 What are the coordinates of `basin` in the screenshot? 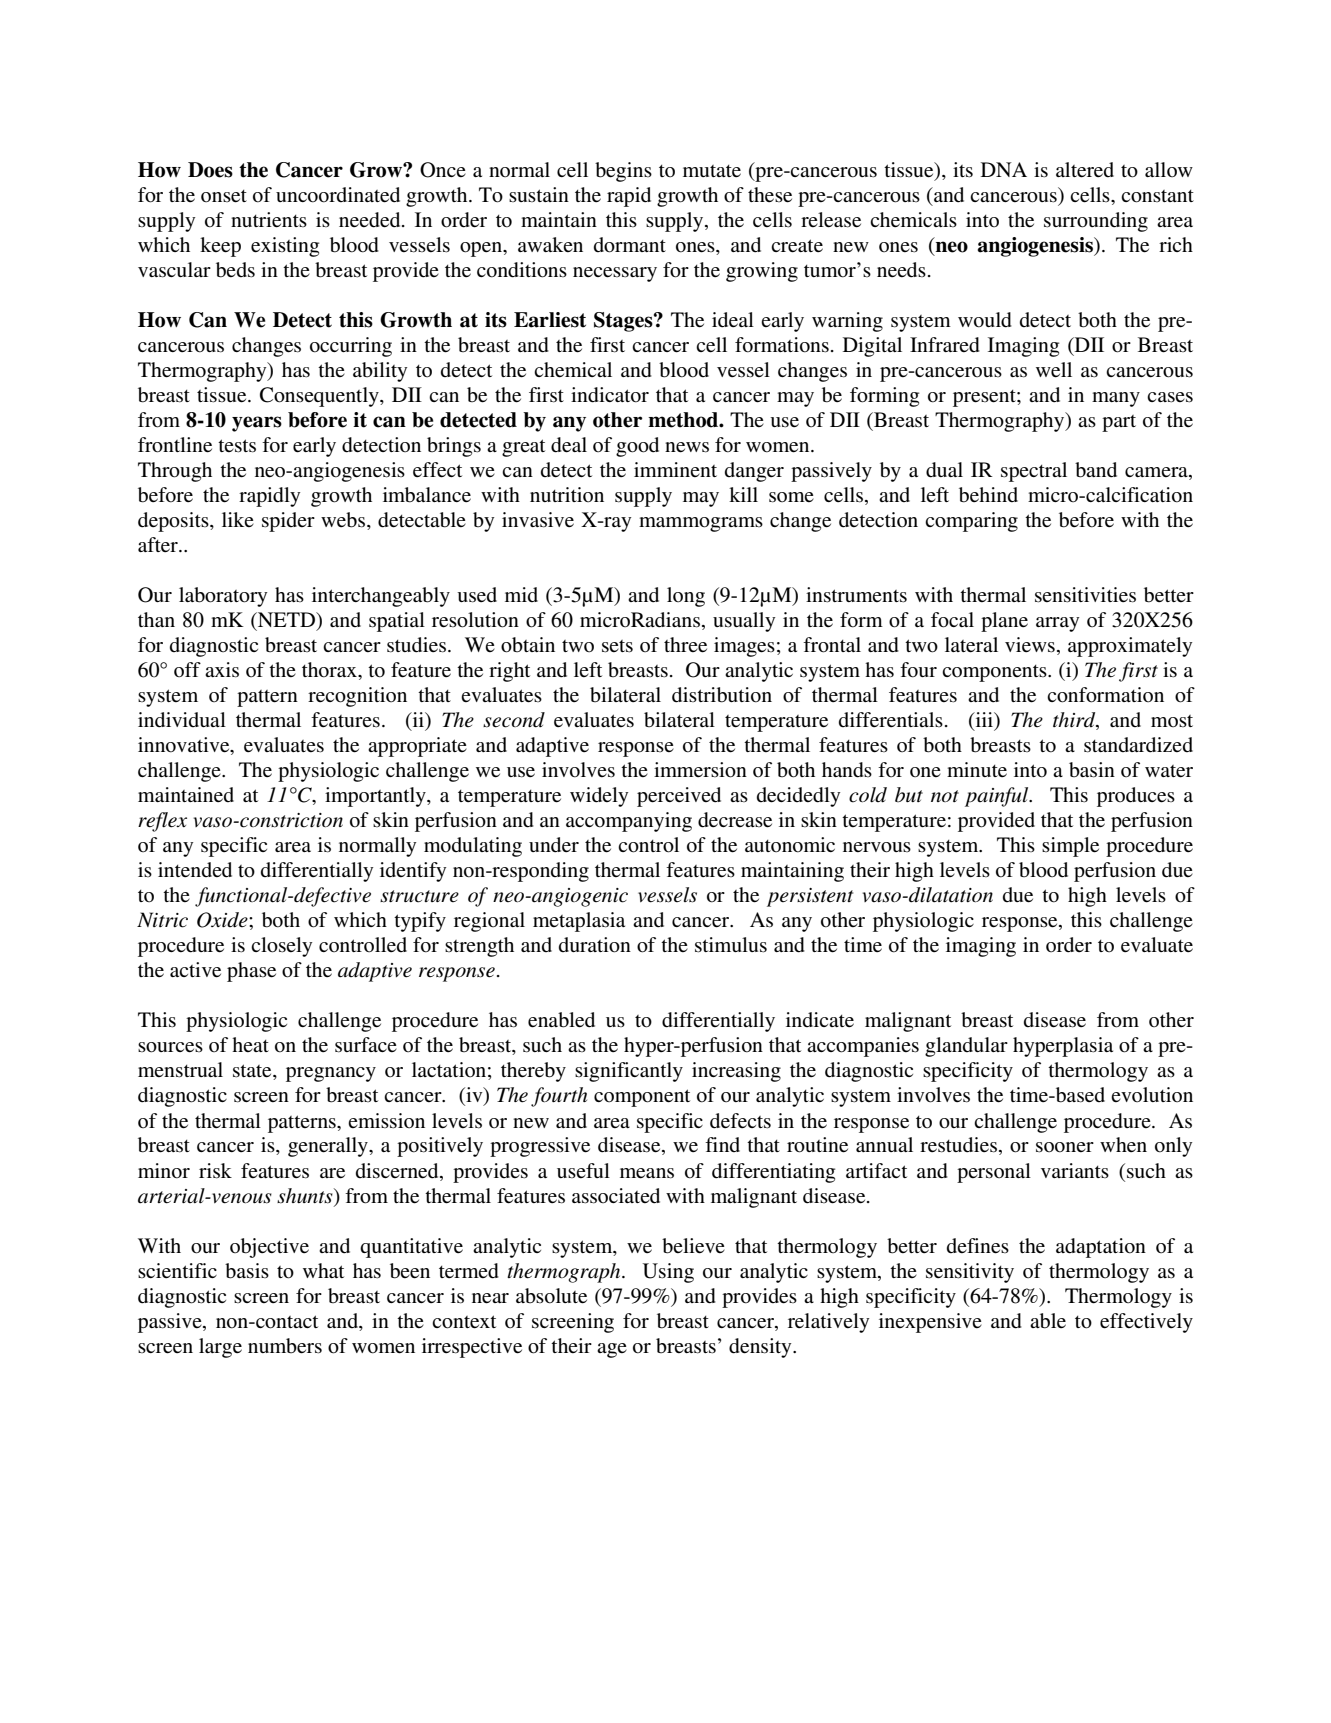 It's located at (1092, 770).
